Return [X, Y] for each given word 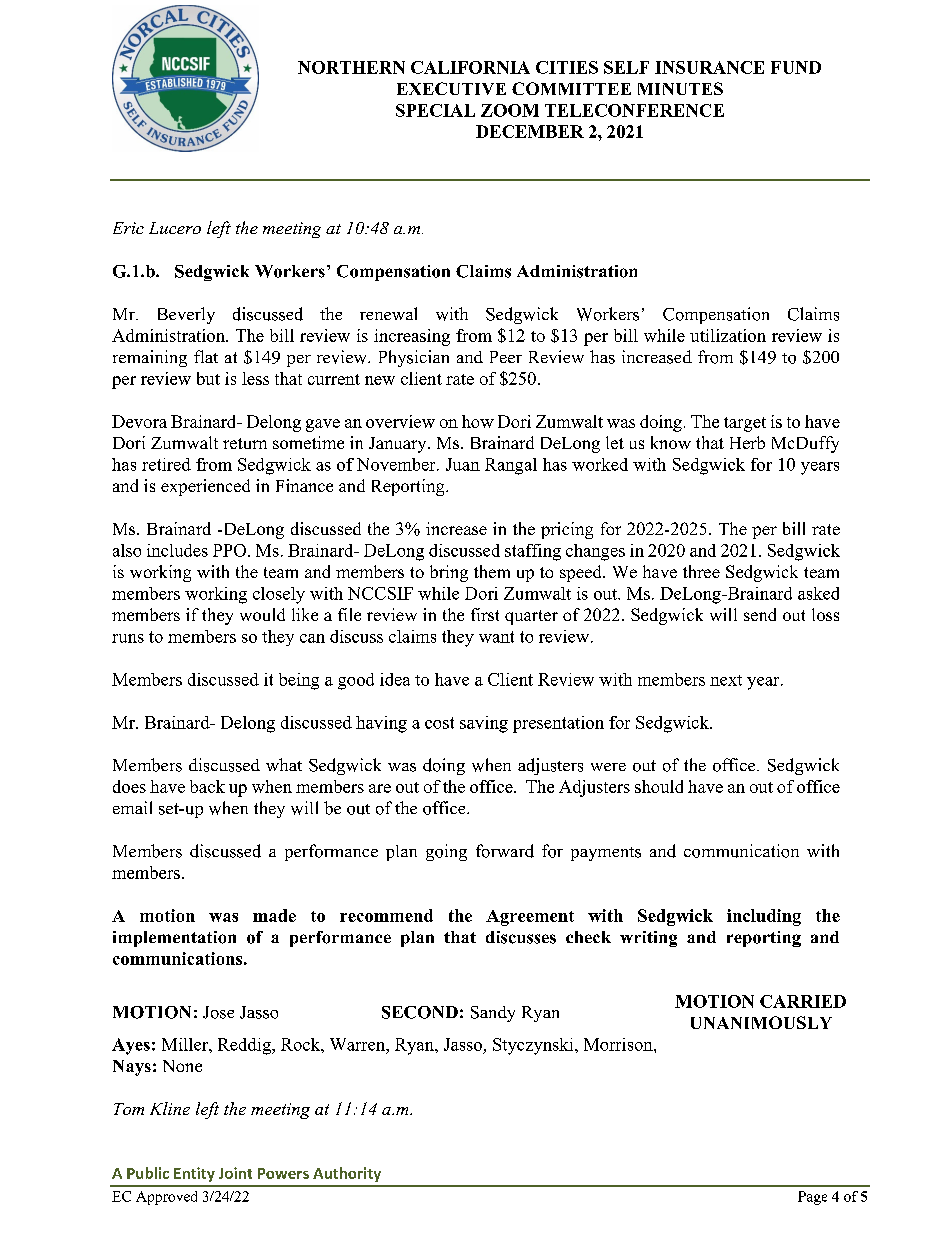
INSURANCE [709, 67]
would [262, 614]
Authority [347, 1174]
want [496, 637]
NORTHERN [351, 67]
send [760, 614]
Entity [194, 1174]
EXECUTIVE [451, 88]
